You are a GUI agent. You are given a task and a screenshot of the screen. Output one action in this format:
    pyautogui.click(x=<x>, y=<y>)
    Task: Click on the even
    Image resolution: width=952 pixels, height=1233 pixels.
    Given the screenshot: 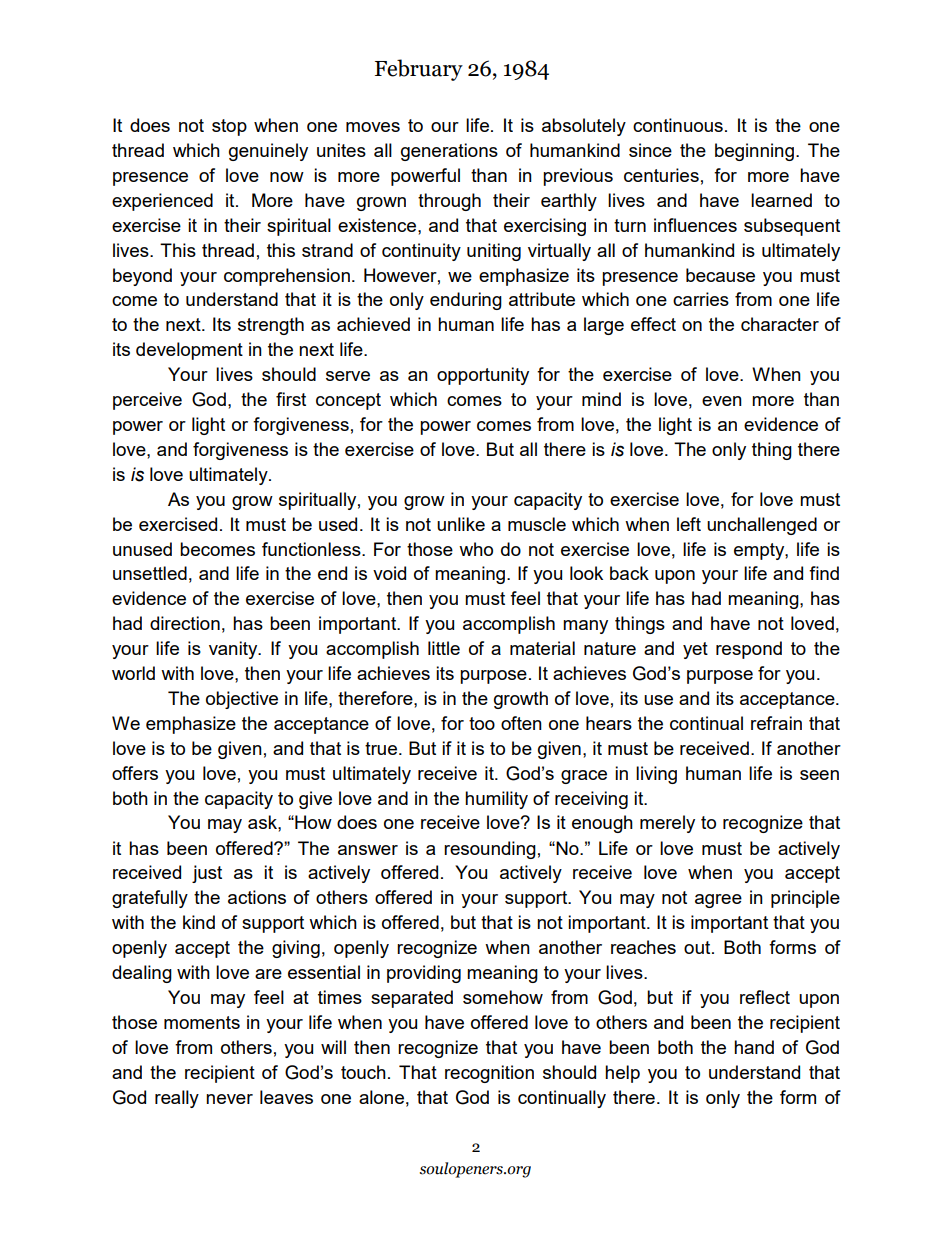 What is the action you would take?
    pyautogui.click(x=722, y=401)
